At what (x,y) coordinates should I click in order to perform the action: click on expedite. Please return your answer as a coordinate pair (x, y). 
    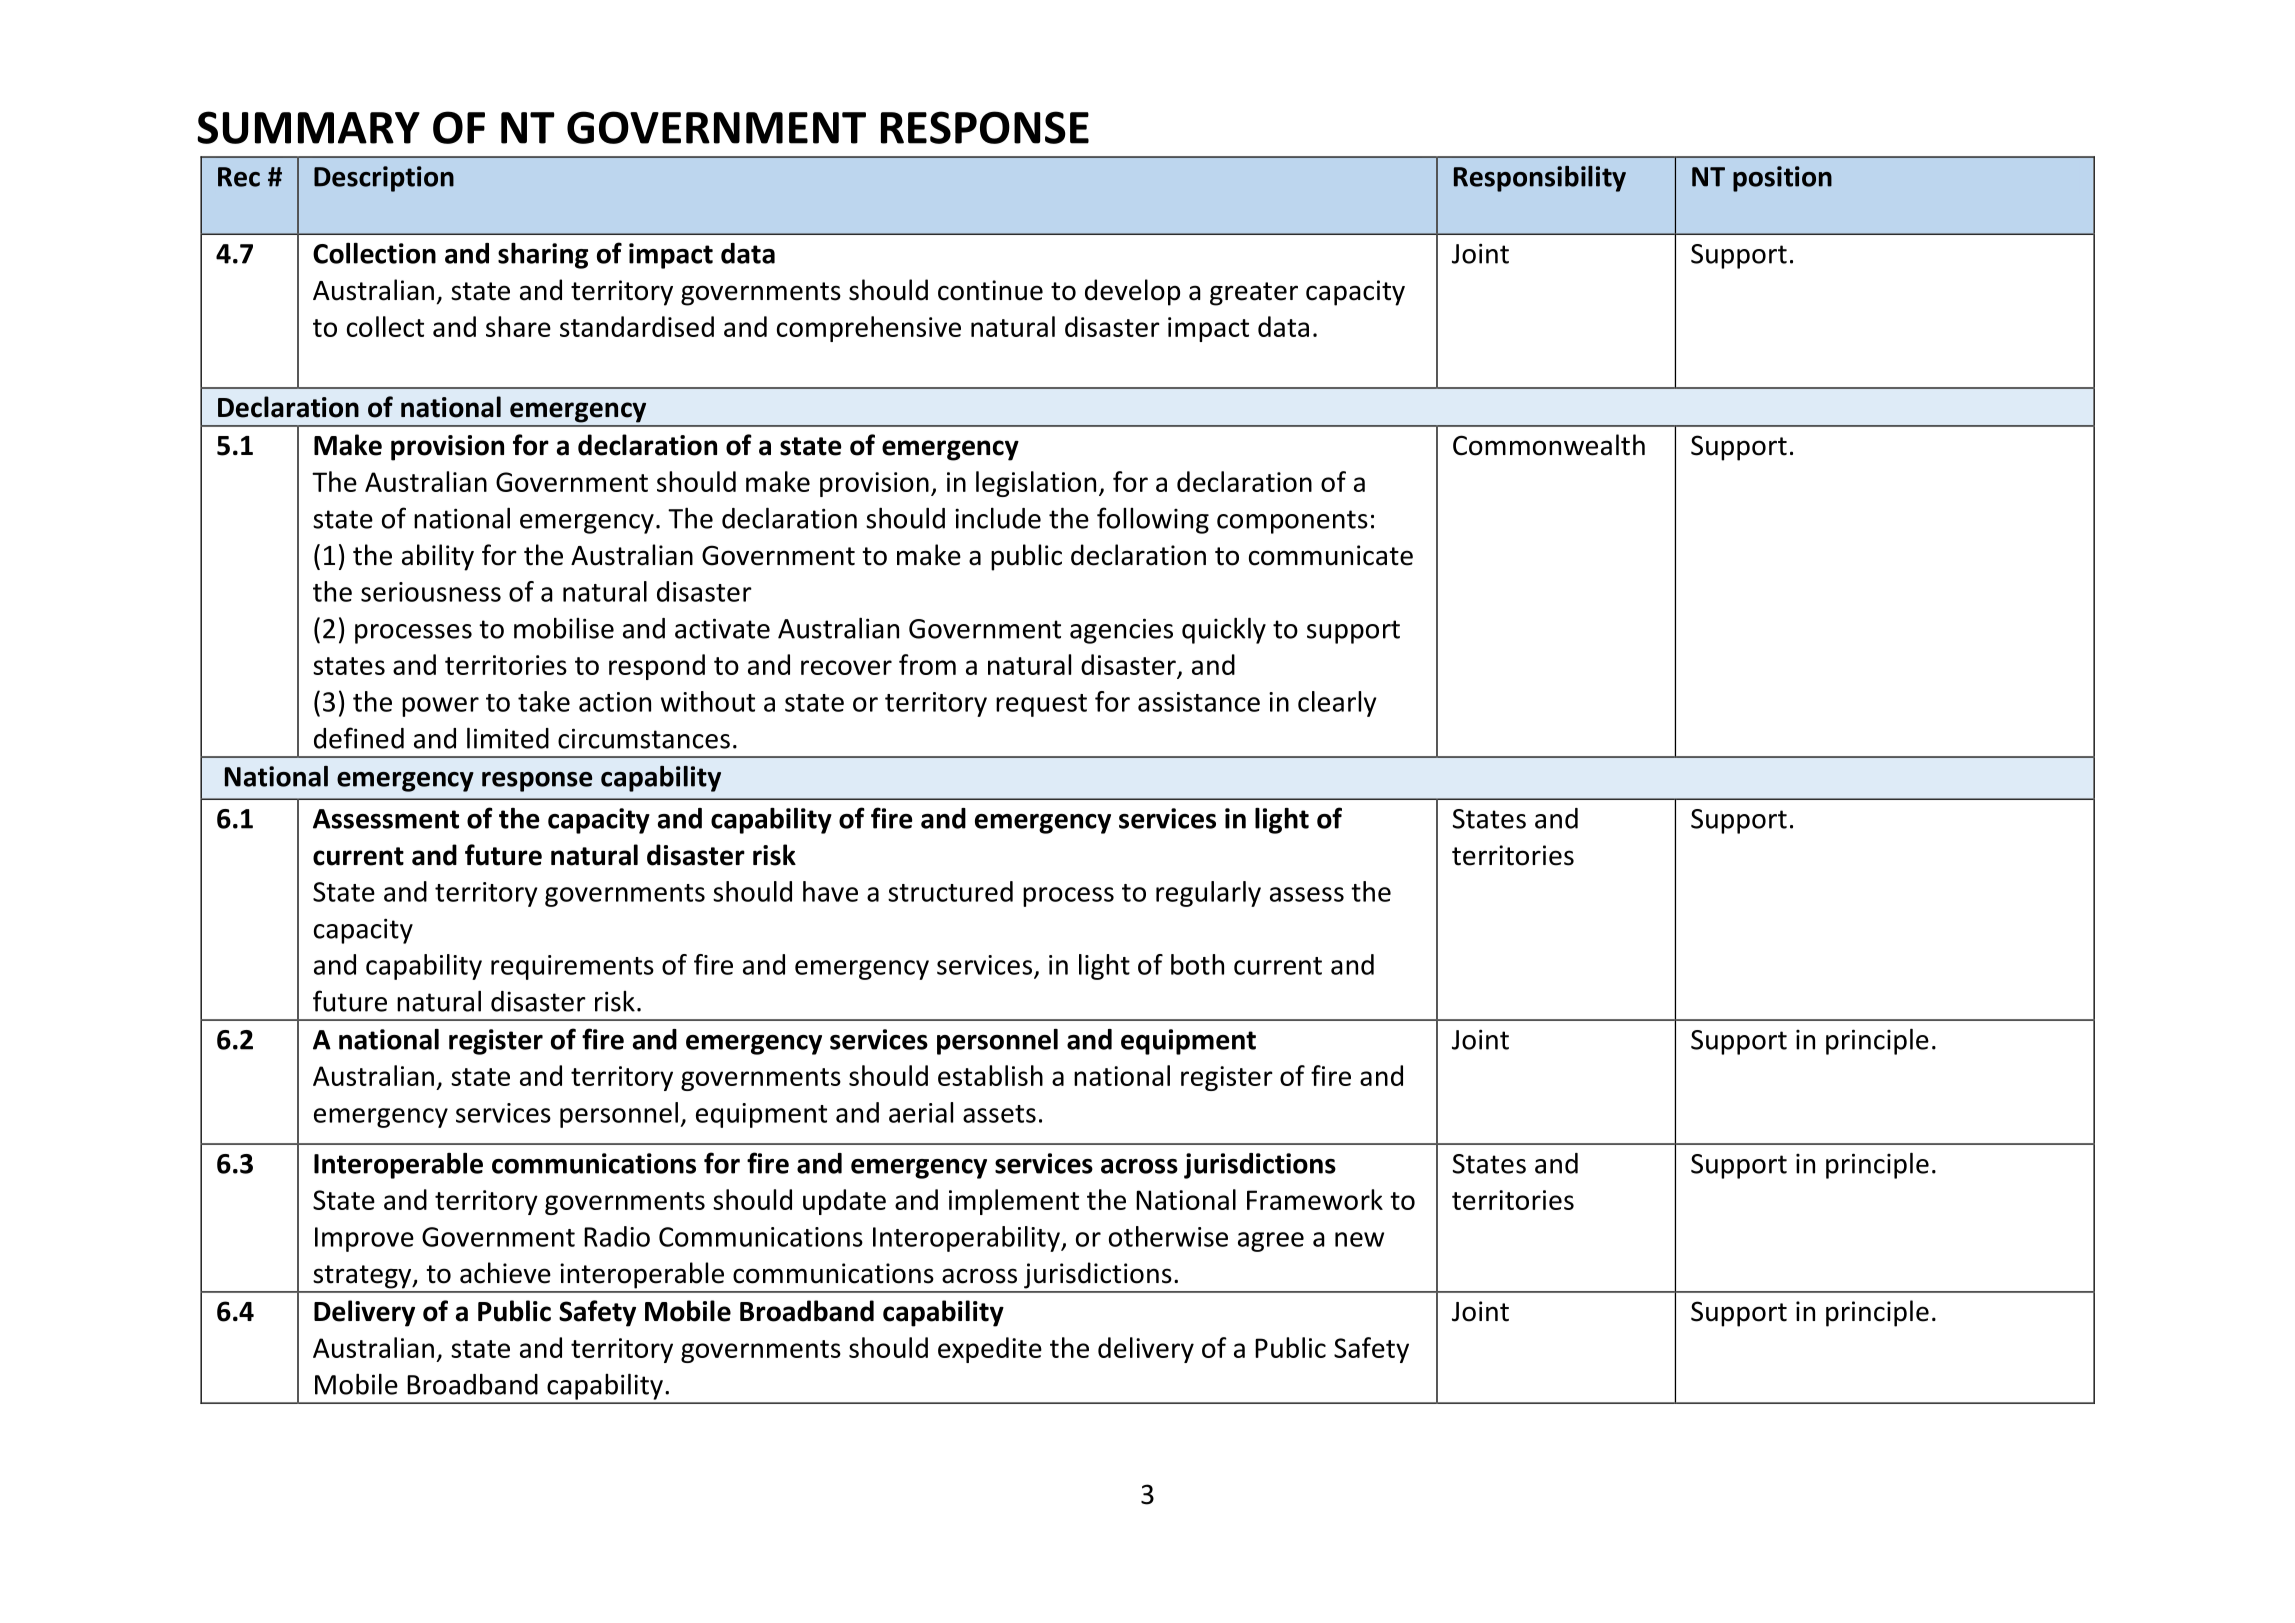
    Looking at the image, I should click on (990, 1350).
